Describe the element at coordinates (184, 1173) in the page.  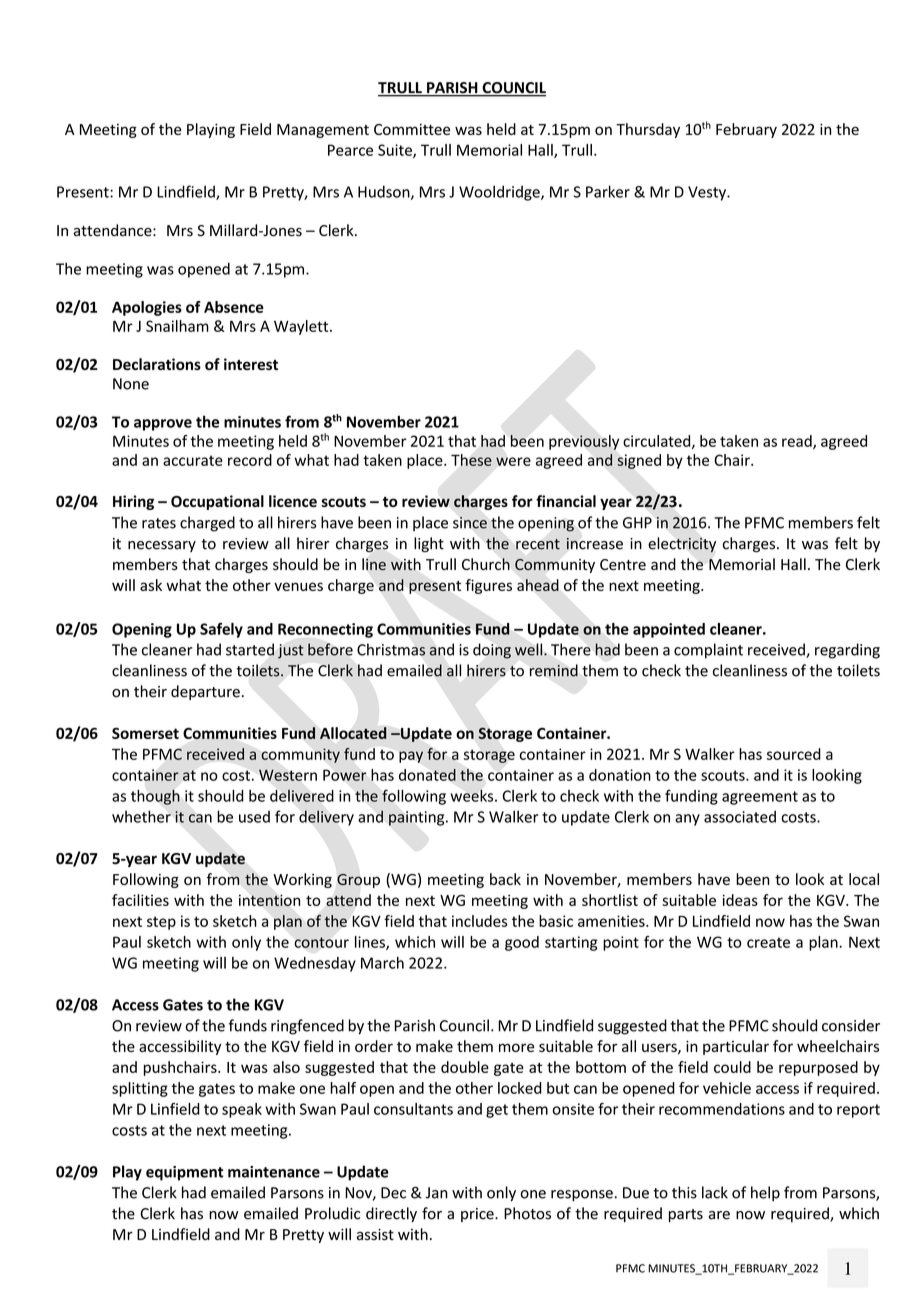
I see `equipment` at that location.
